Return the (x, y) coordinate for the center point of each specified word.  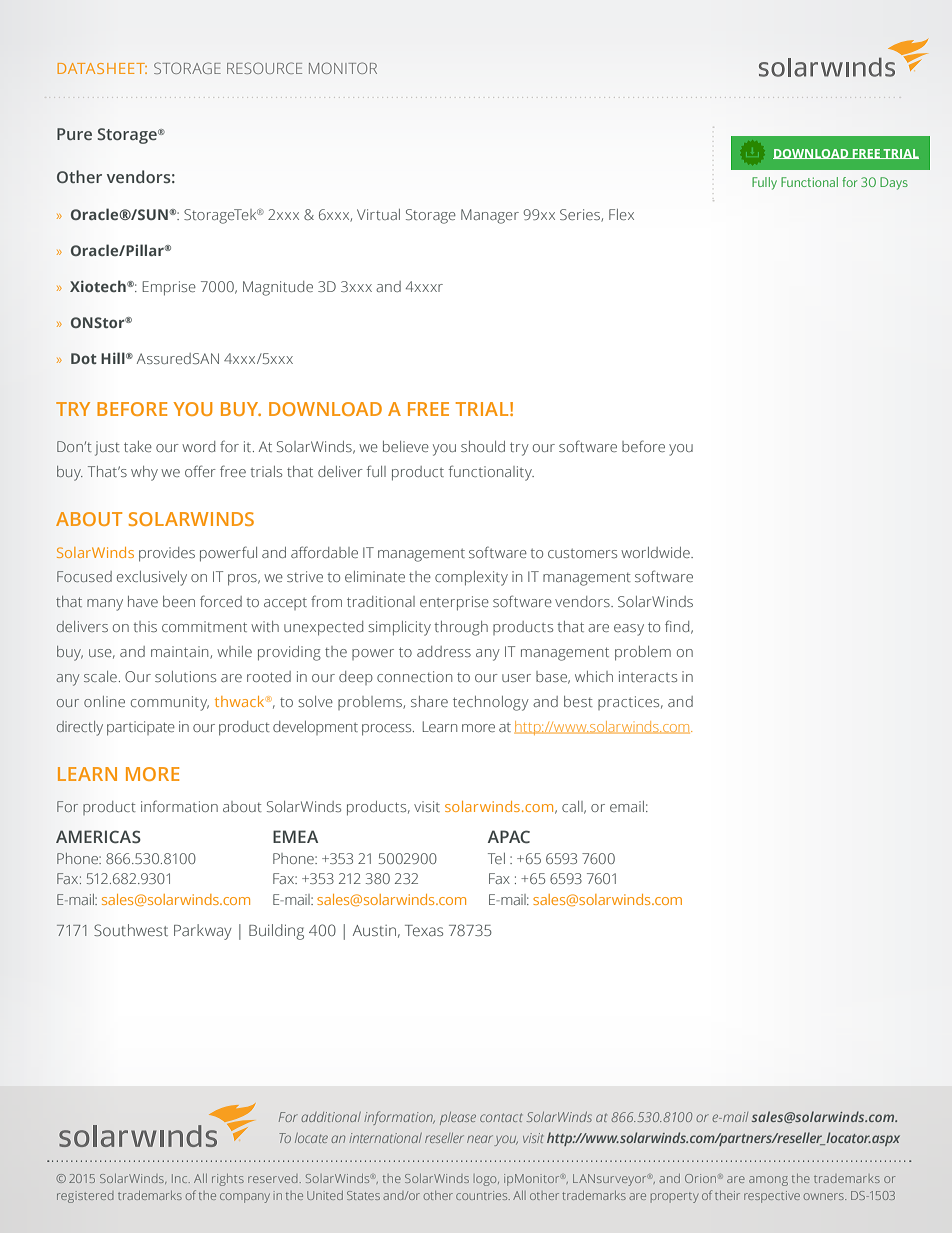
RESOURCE (264, 68)
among (768, 1181)
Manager (490, 216)
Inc (181, 1178)
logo (486, 1180)
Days (894, 183)
